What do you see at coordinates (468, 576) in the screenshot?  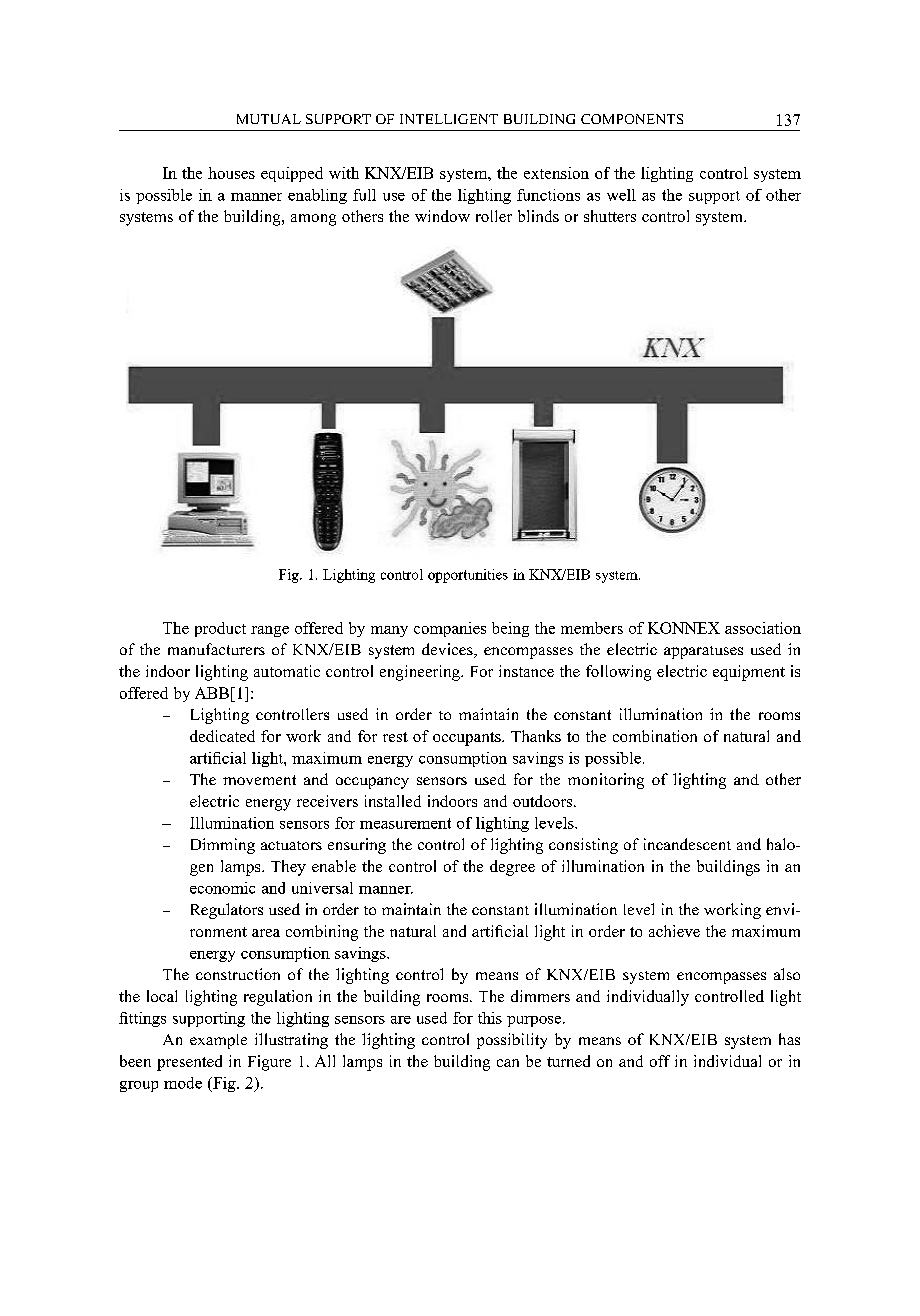 I see `opportunities` at bounding box center [468, 576].
